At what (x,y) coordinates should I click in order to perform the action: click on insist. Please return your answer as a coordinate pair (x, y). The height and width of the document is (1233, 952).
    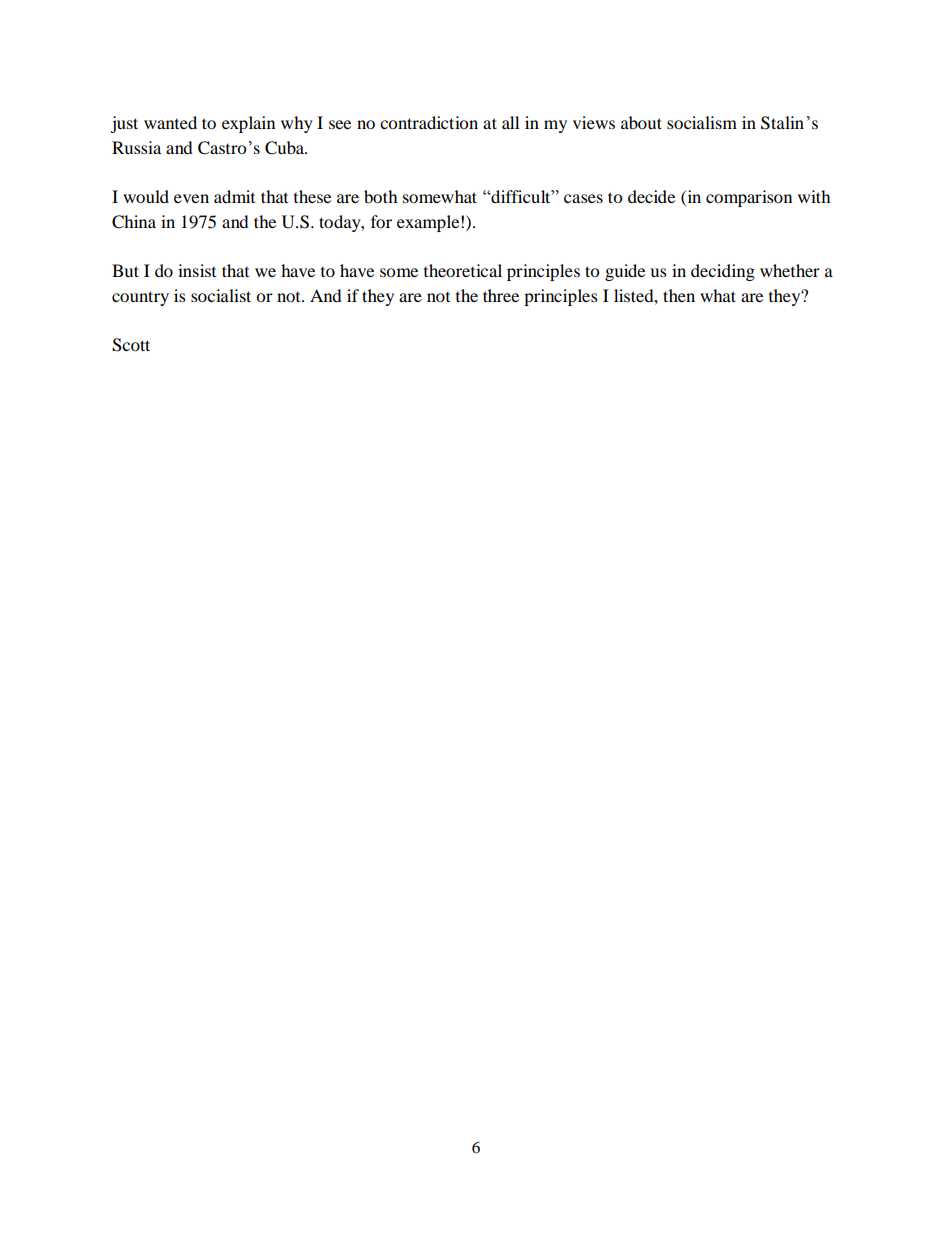
    Looking at the image, I should click on (197, 270).
